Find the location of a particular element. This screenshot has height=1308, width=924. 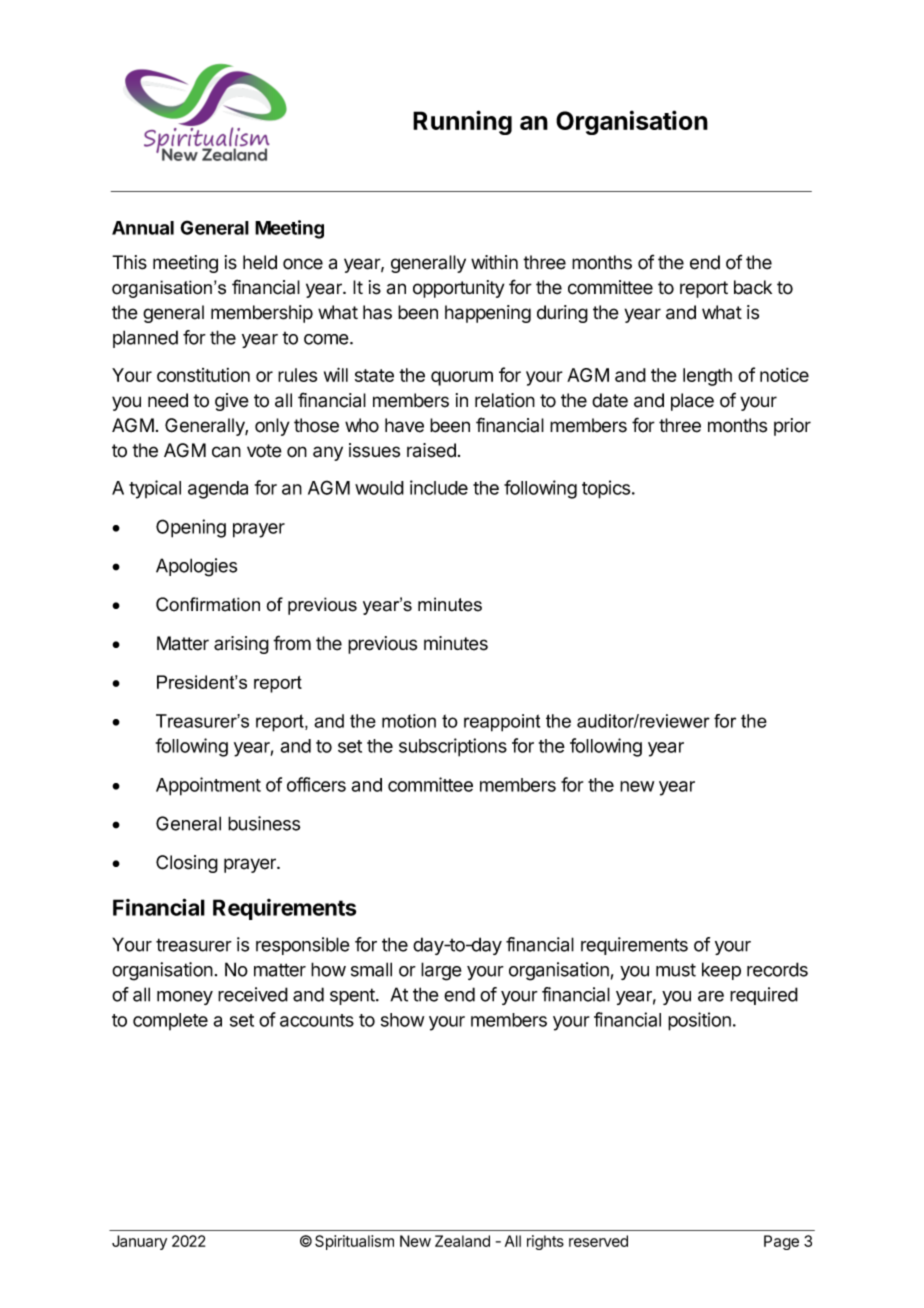

arising is located at coordinates (241, 645).
